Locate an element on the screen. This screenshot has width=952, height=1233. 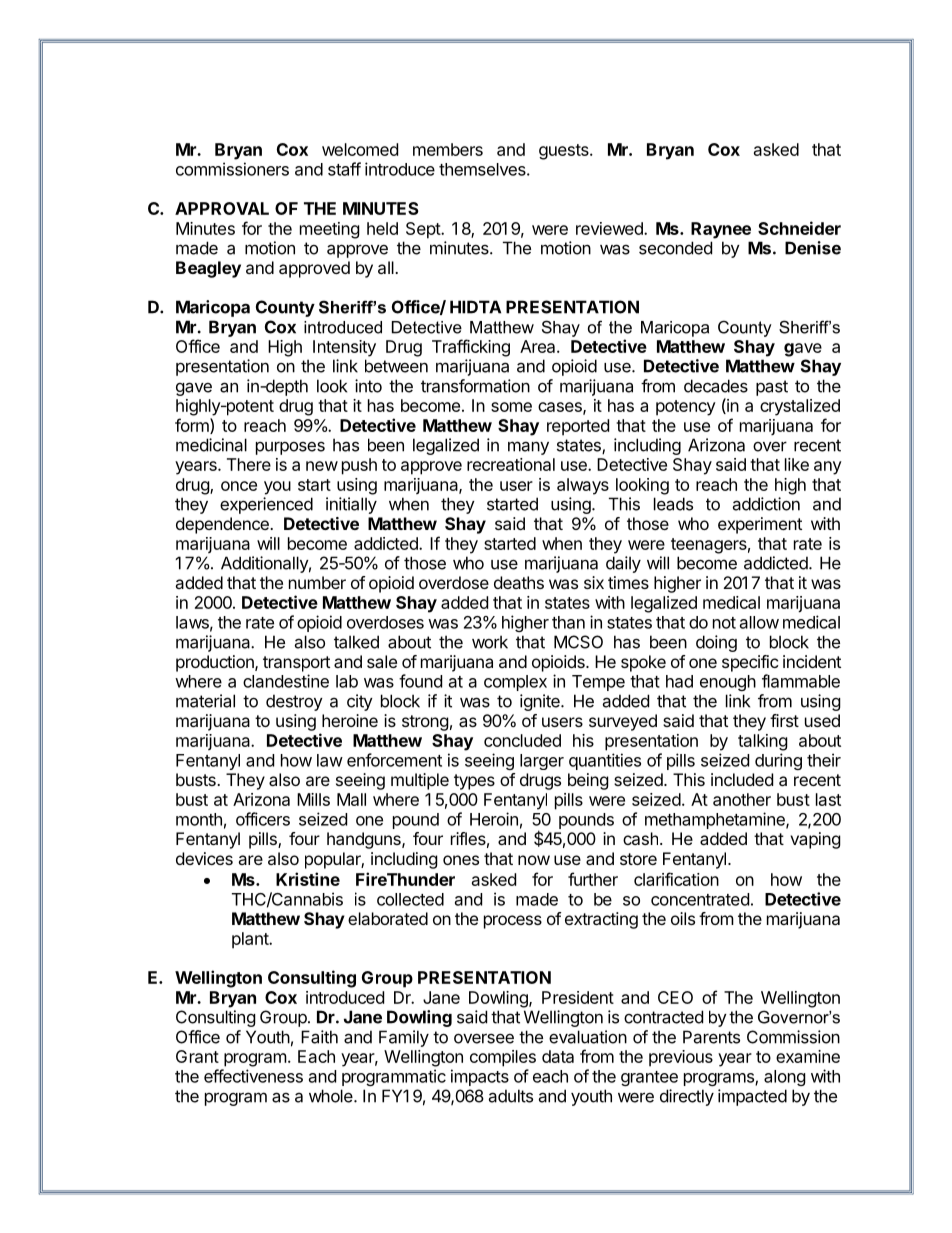
recreational is located at coordinates (511, 464).
